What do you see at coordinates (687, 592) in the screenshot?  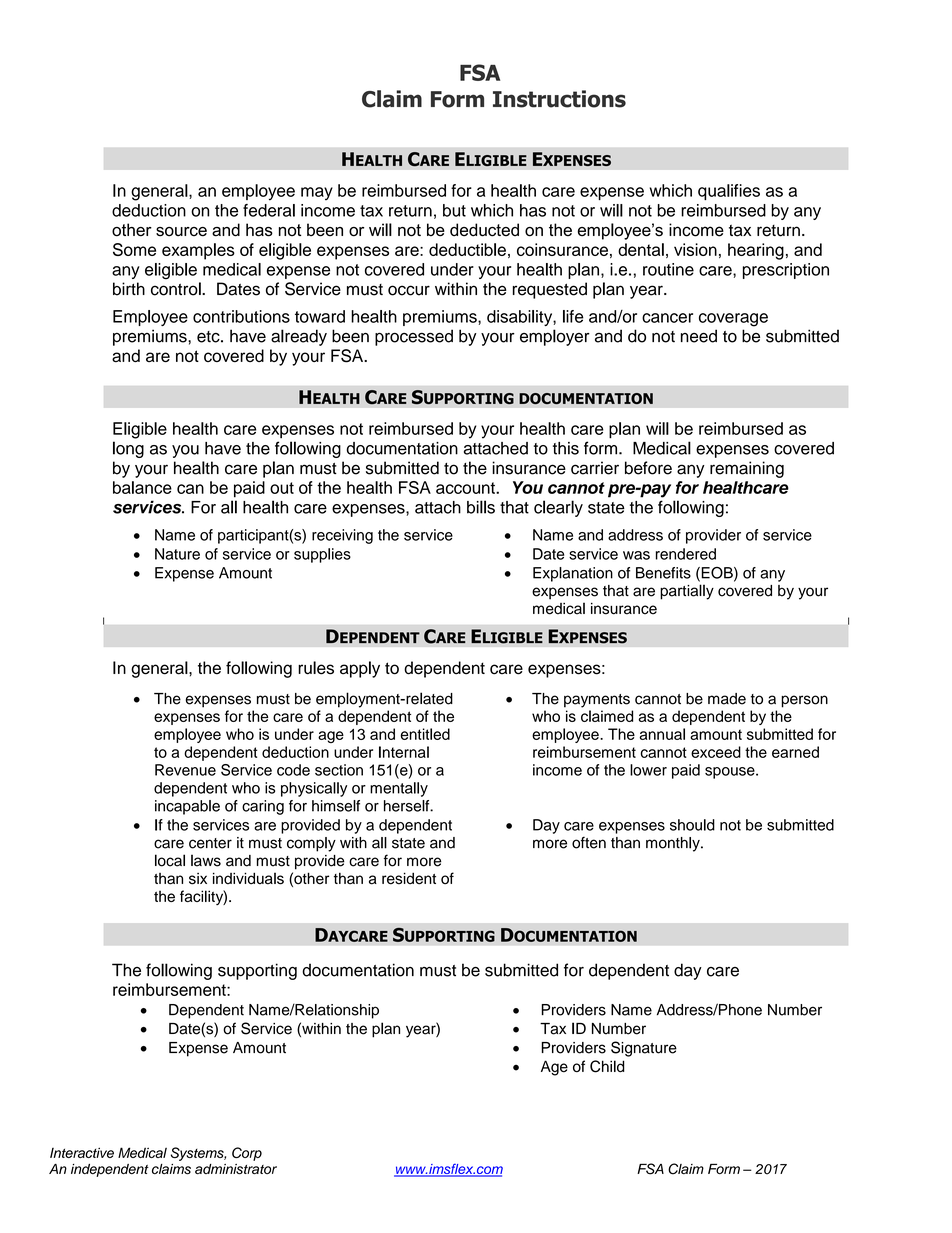 I see `partially` at bounding box center [687, 592].
